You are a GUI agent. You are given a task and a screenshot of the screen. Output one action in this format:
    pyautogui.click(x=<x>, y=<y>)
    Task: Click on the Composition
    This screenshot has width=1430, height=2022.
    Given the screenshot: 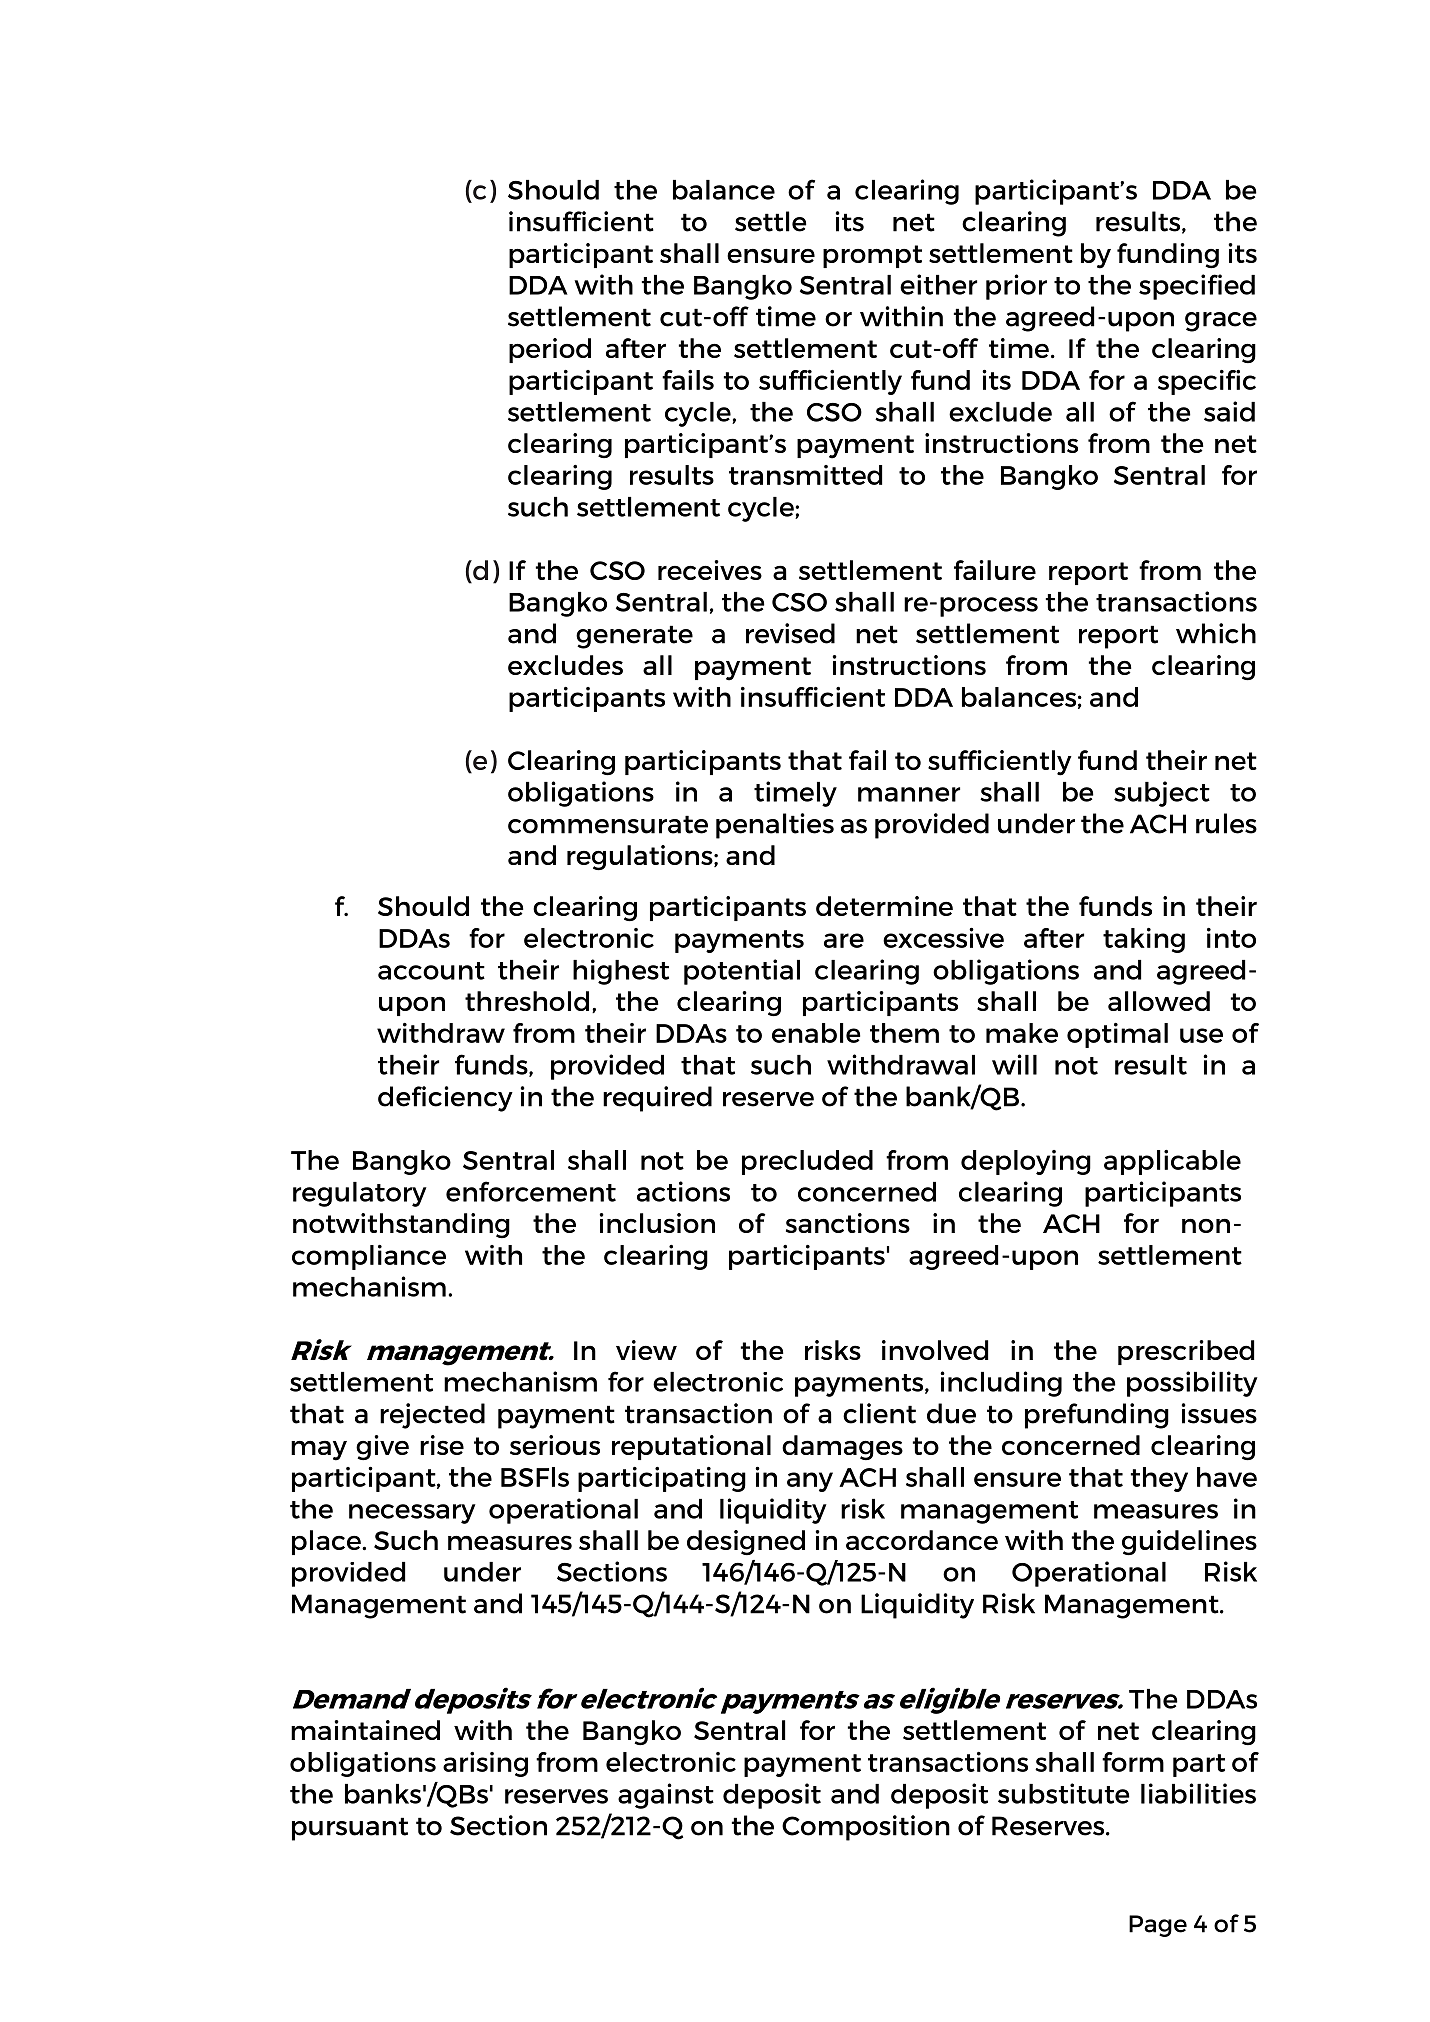 What is the action you would take?
    pyautogui.click(x=866, y=1828)
